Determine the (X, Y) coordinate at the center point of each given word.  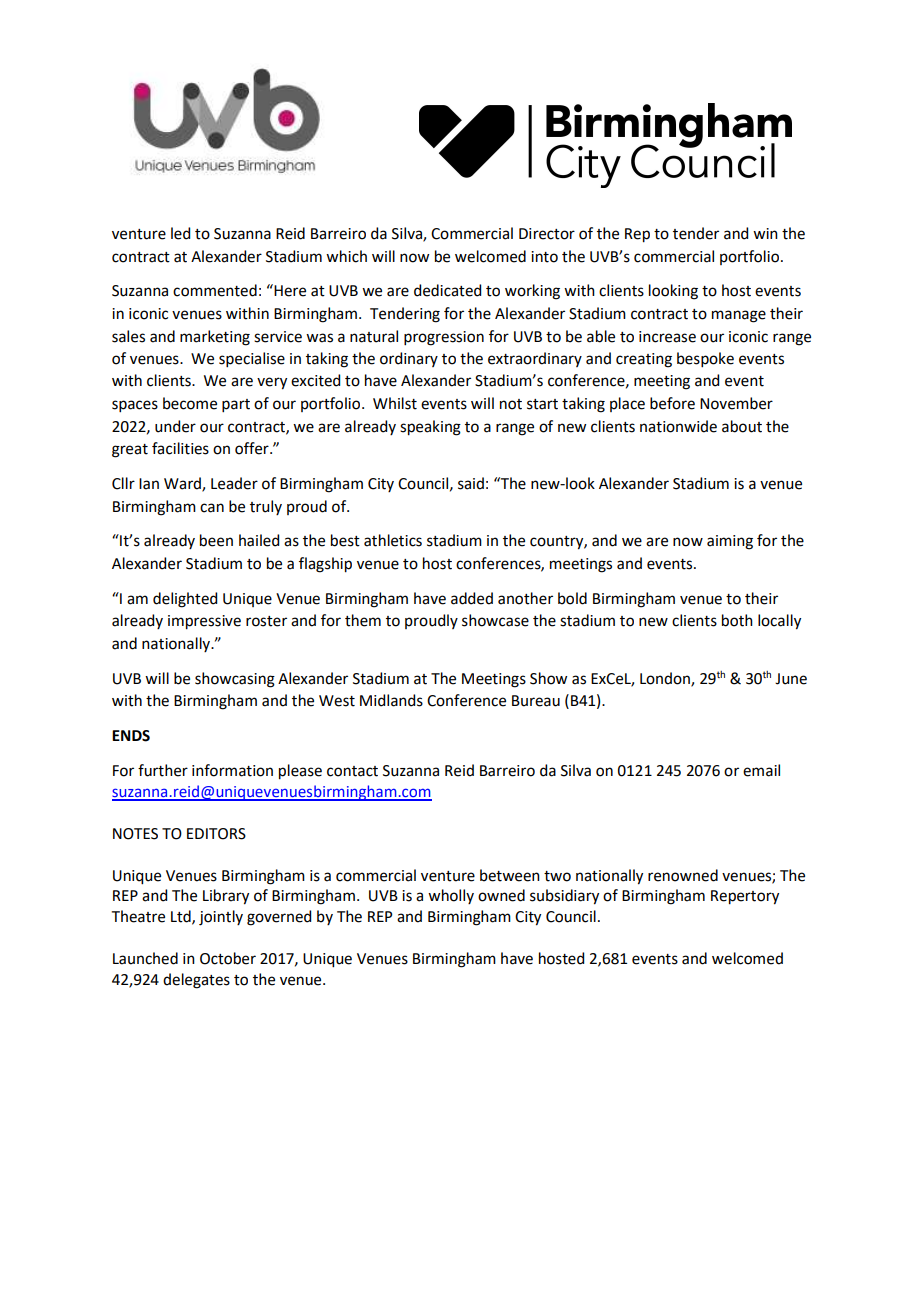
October (228, 958)
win (765, 233)
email (761, 770)
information (232, 770)
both (737, 620)
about (742, 426)
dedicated (447, 290)
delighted (185, 600)
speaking (430, 428)
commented (215, 290)
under (175, 426)
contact (352, 771)
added (472, 598)
